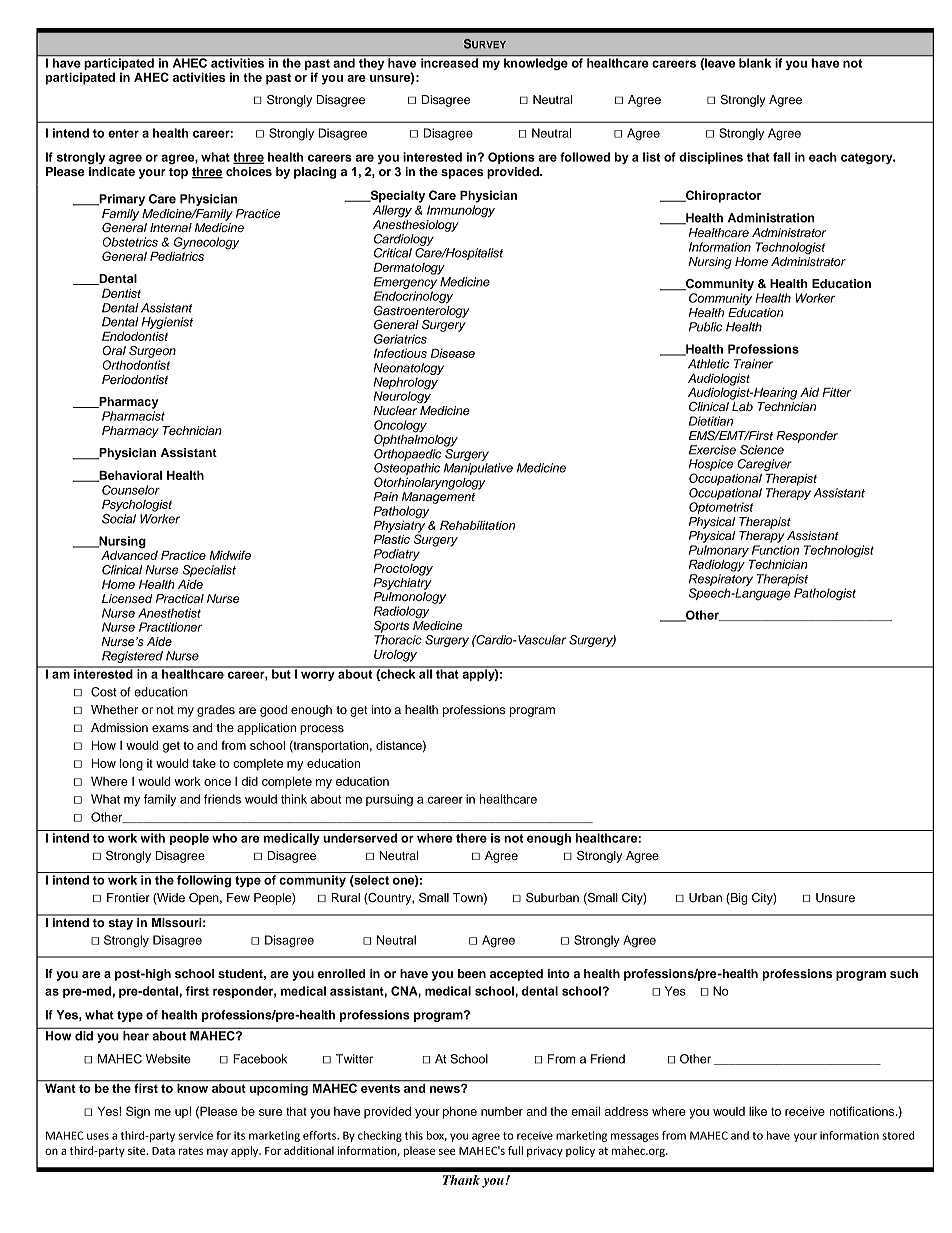  Describe the element at coordinates (131, 765) in the screenshot. I see `long` at that location.
